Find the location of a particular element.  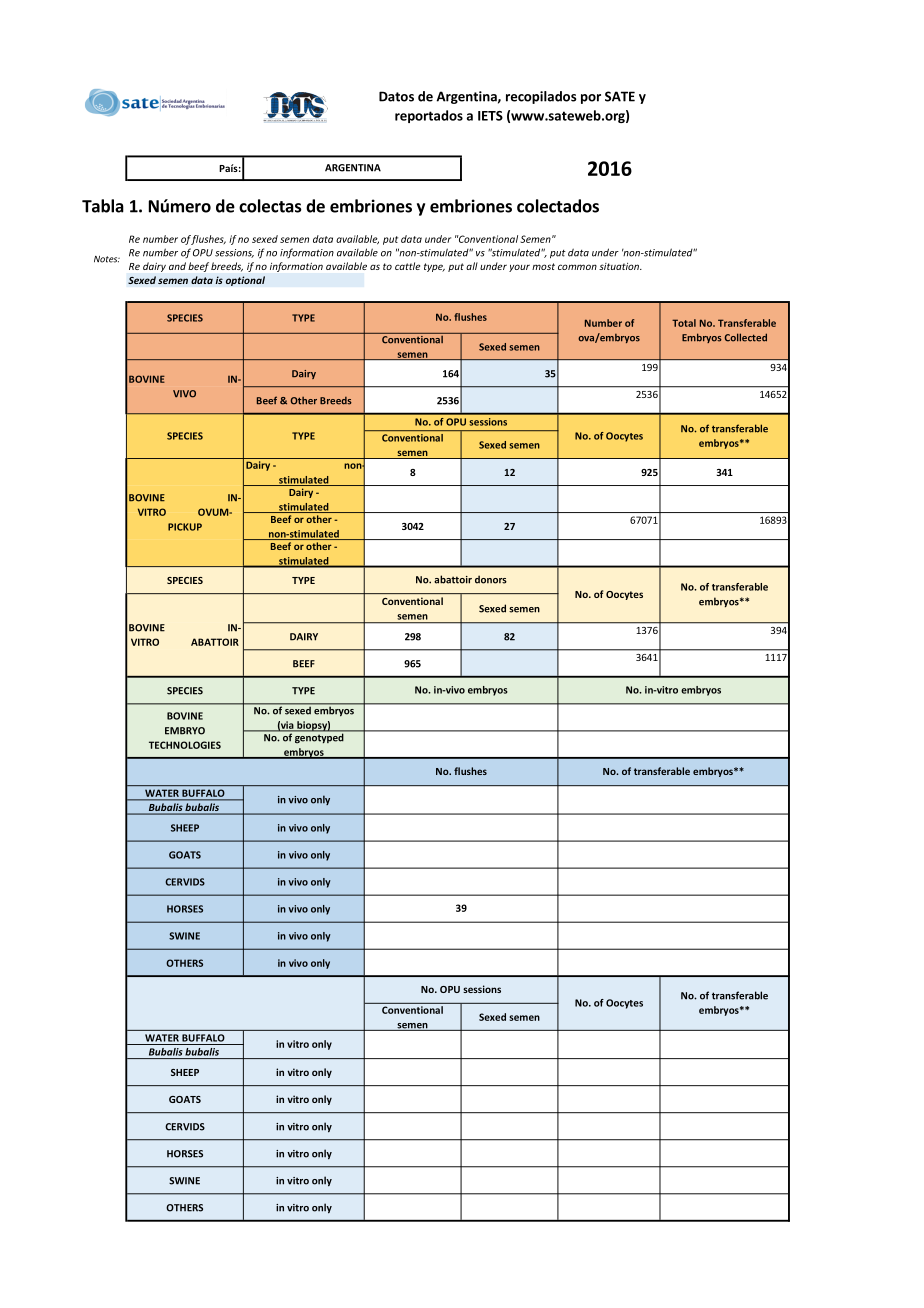

donors is located at coordinates (491, 579).
